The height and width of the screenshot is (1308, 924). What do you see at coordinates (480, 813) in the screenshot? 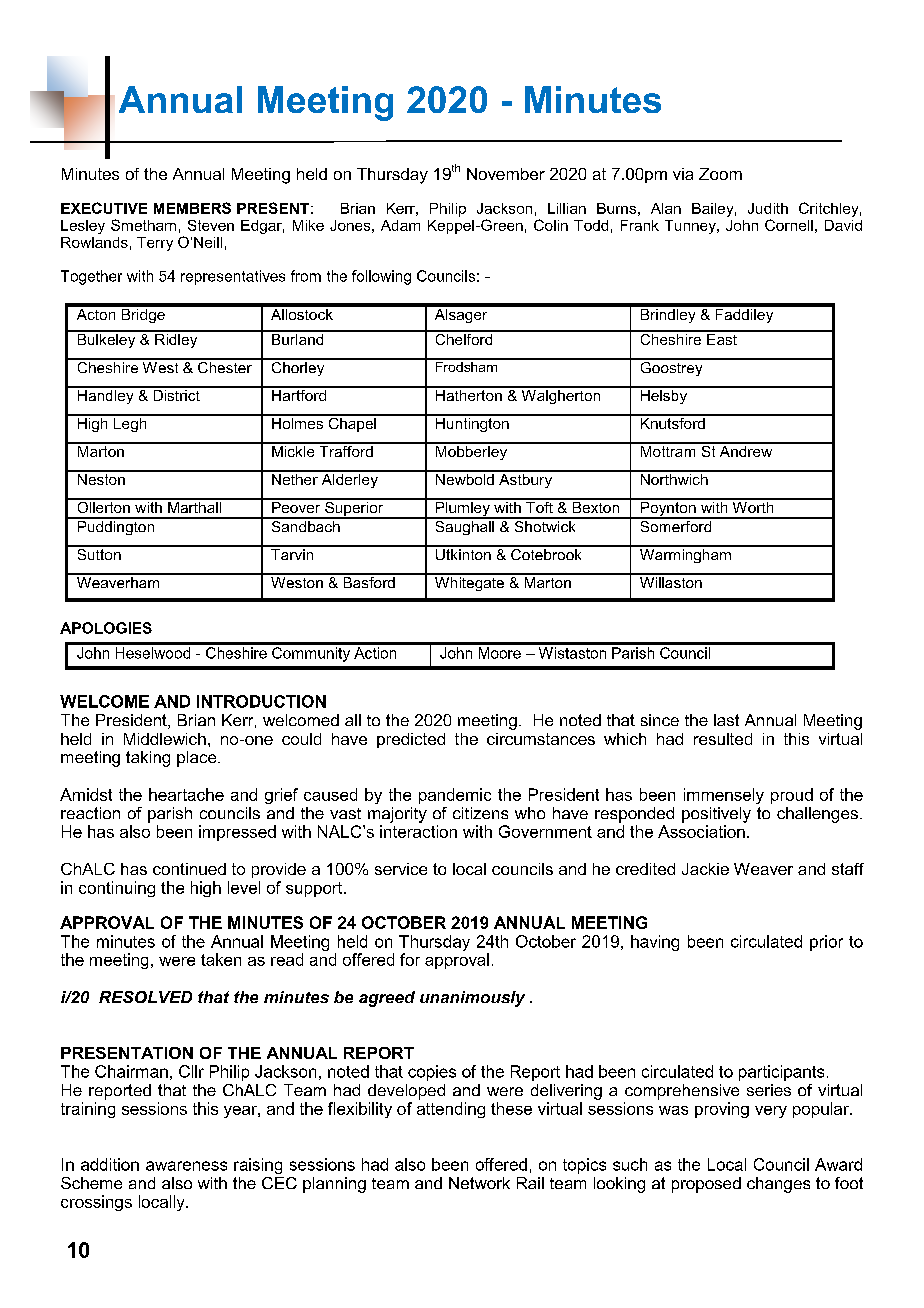
I see `citizens` at bounding box center [480, 813].
